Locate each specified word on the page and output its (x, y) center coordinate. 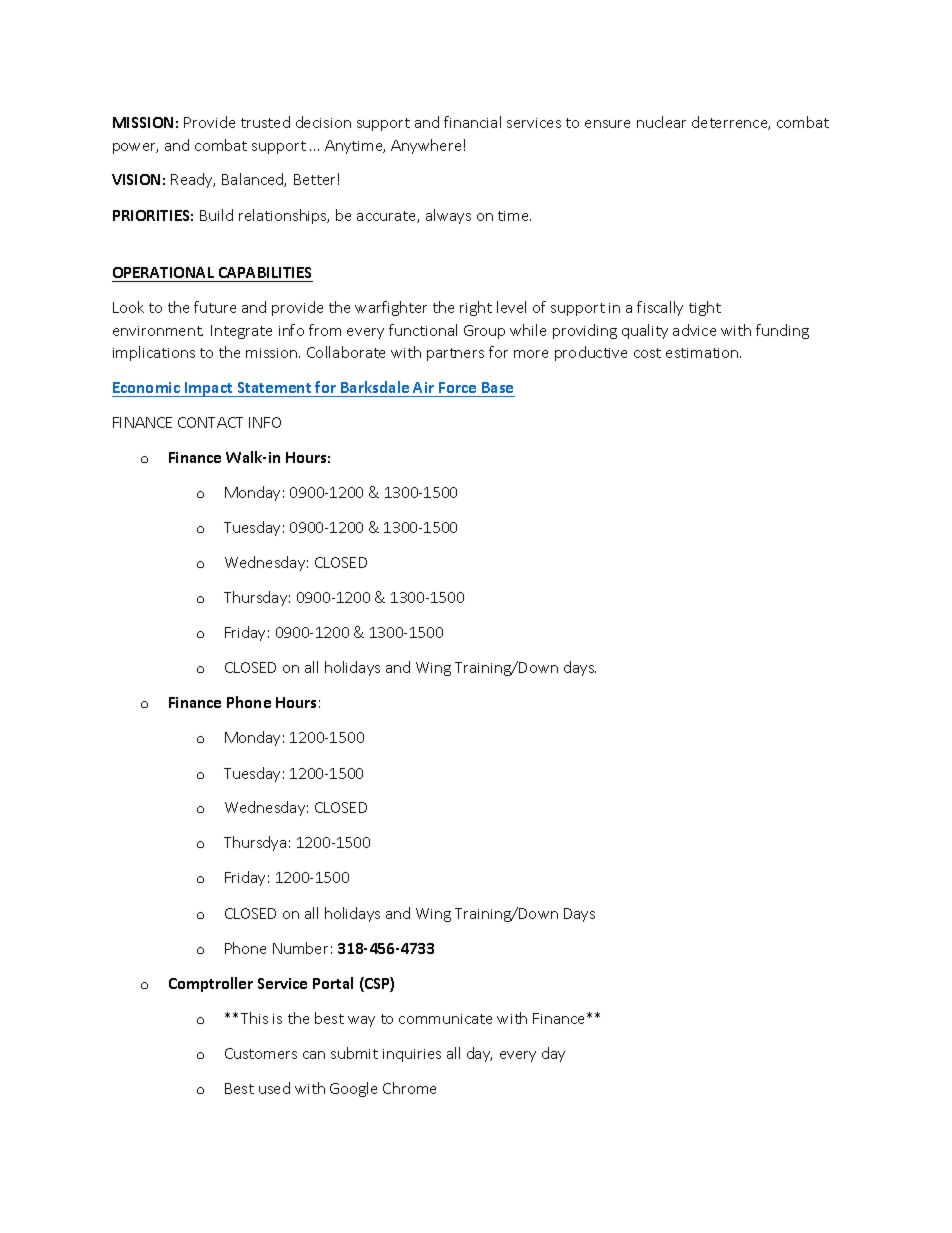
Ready (193, 180)
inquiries (412, 1055)
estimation (703, 353)
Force (457, 387)
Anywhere (426, 146)
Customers (261, 1053)
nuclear (661, 122)
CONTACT (210, 422)
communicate (445, 1019)
